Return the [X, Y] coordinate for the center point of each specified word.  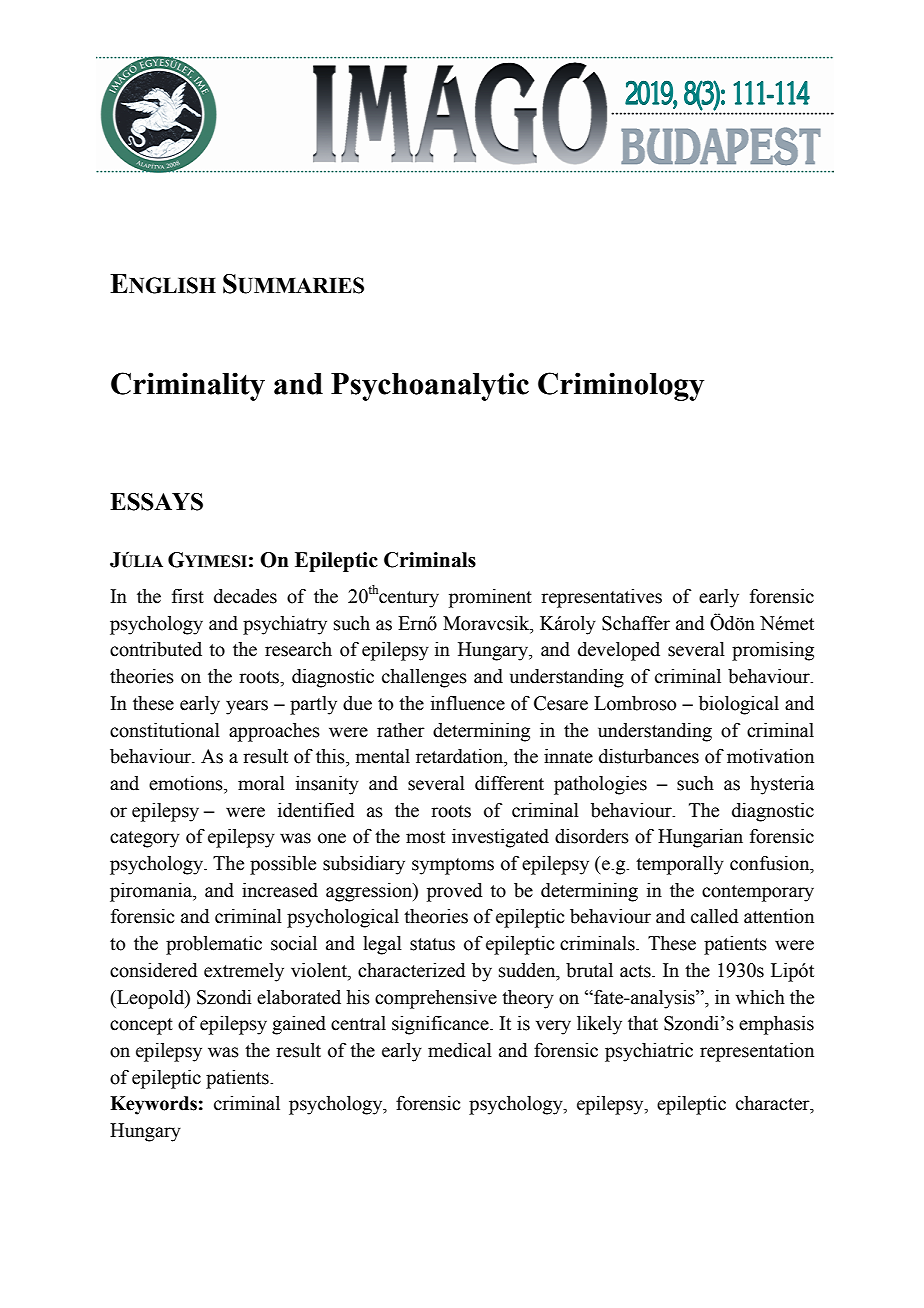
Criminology [621, 386]
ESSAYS [156, 502]
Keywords [153, 1105]
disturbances [649, 756]
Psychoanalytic [430, 386]
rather [401, 730]
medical [460, 1050]
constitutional [165, 730]
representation [757, 1052]
